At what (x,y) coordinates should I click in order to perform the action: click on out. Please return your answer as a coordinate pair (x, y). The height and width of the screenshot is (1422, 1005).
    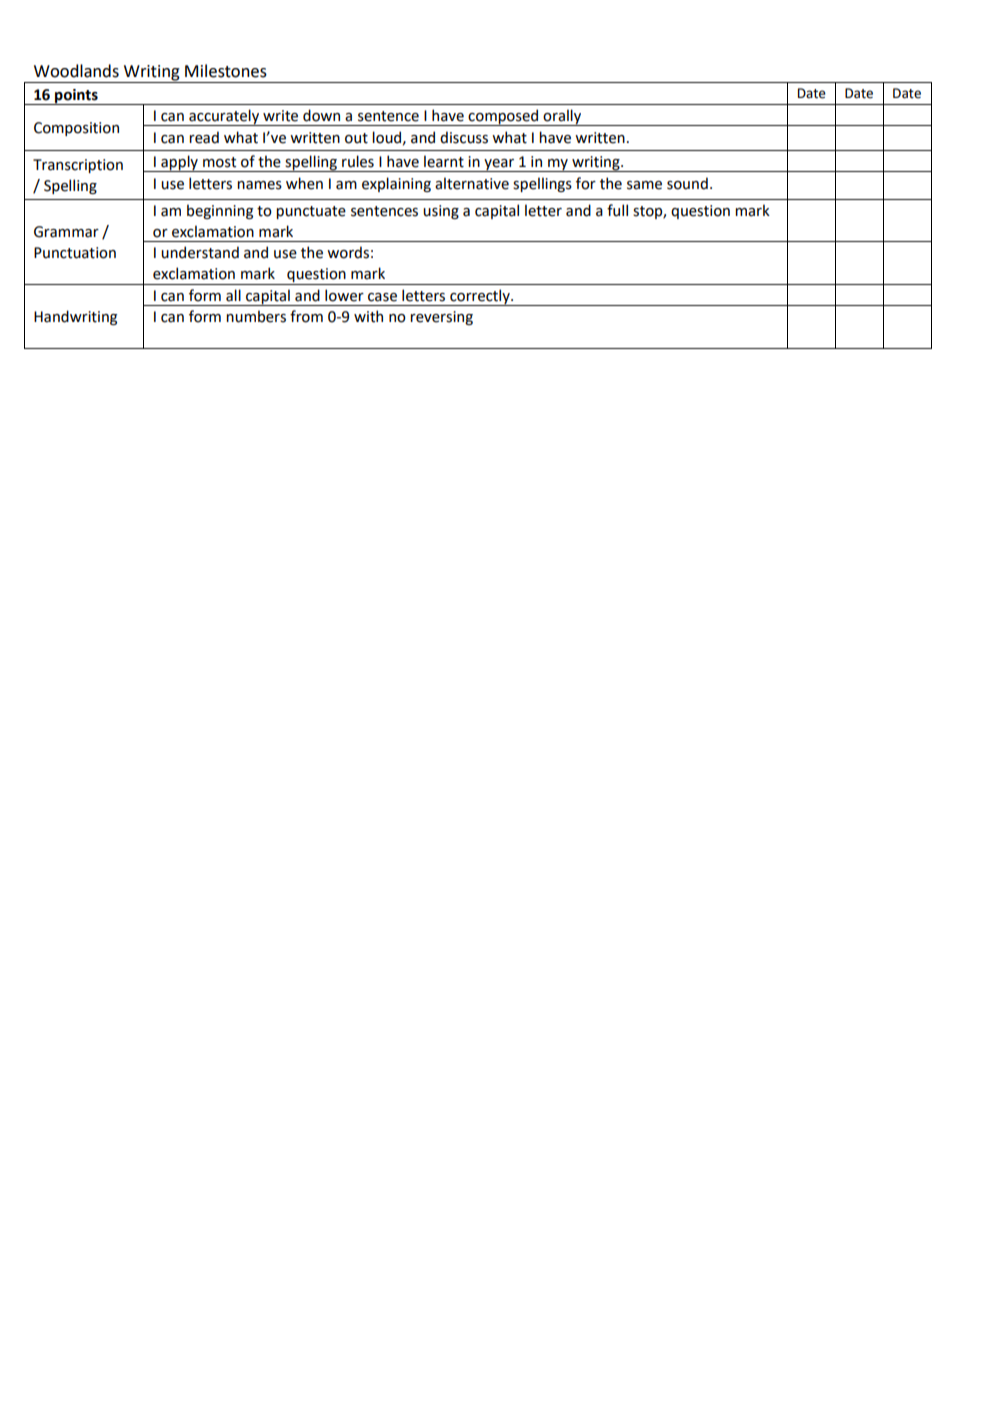
    Looking at the image, I should click on (356, 138).
